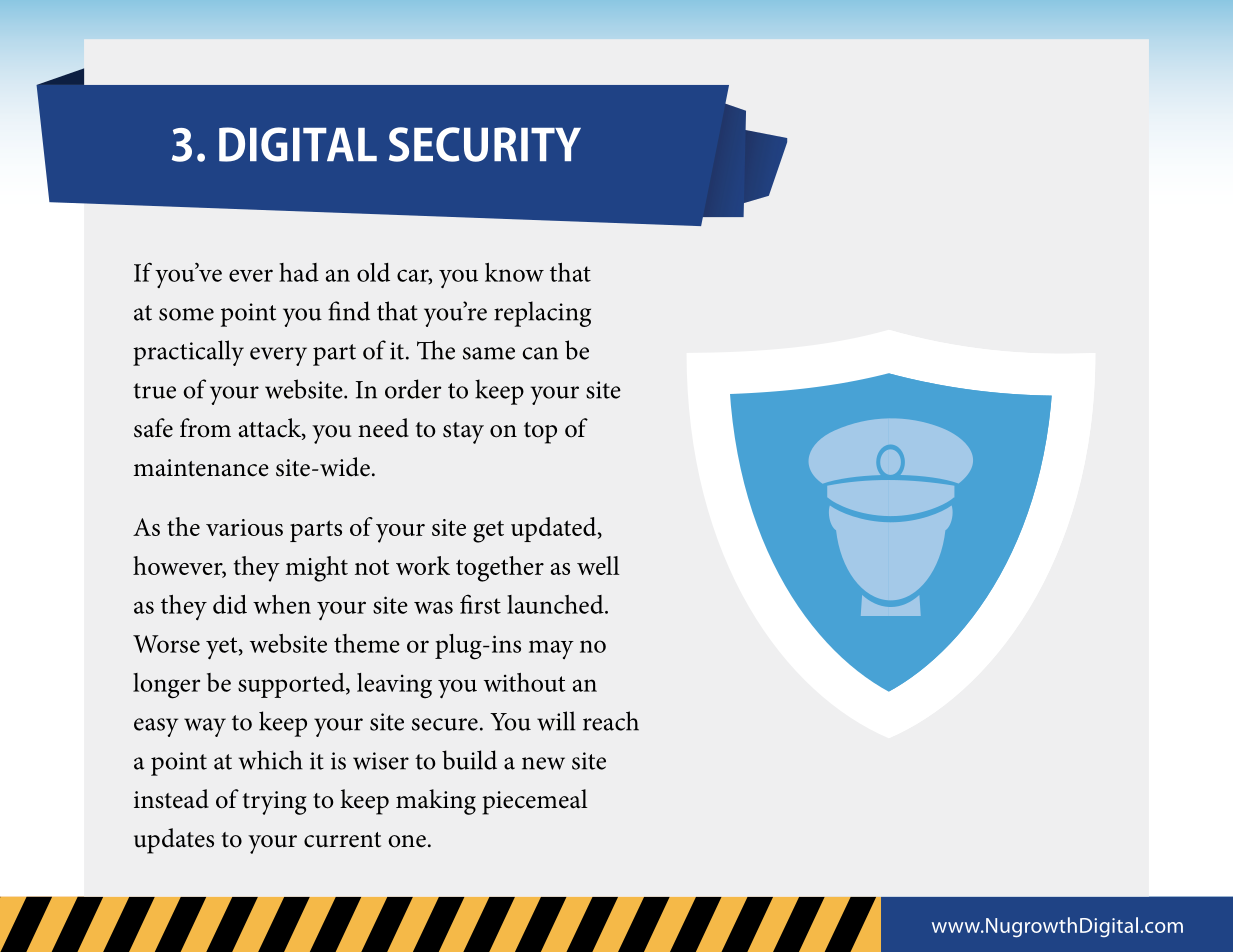 The width and height of the image is (1233, 952). What do you see at coordinates (542, 314) in the image?
I see `replacing` at bounding box center [542, 314].
